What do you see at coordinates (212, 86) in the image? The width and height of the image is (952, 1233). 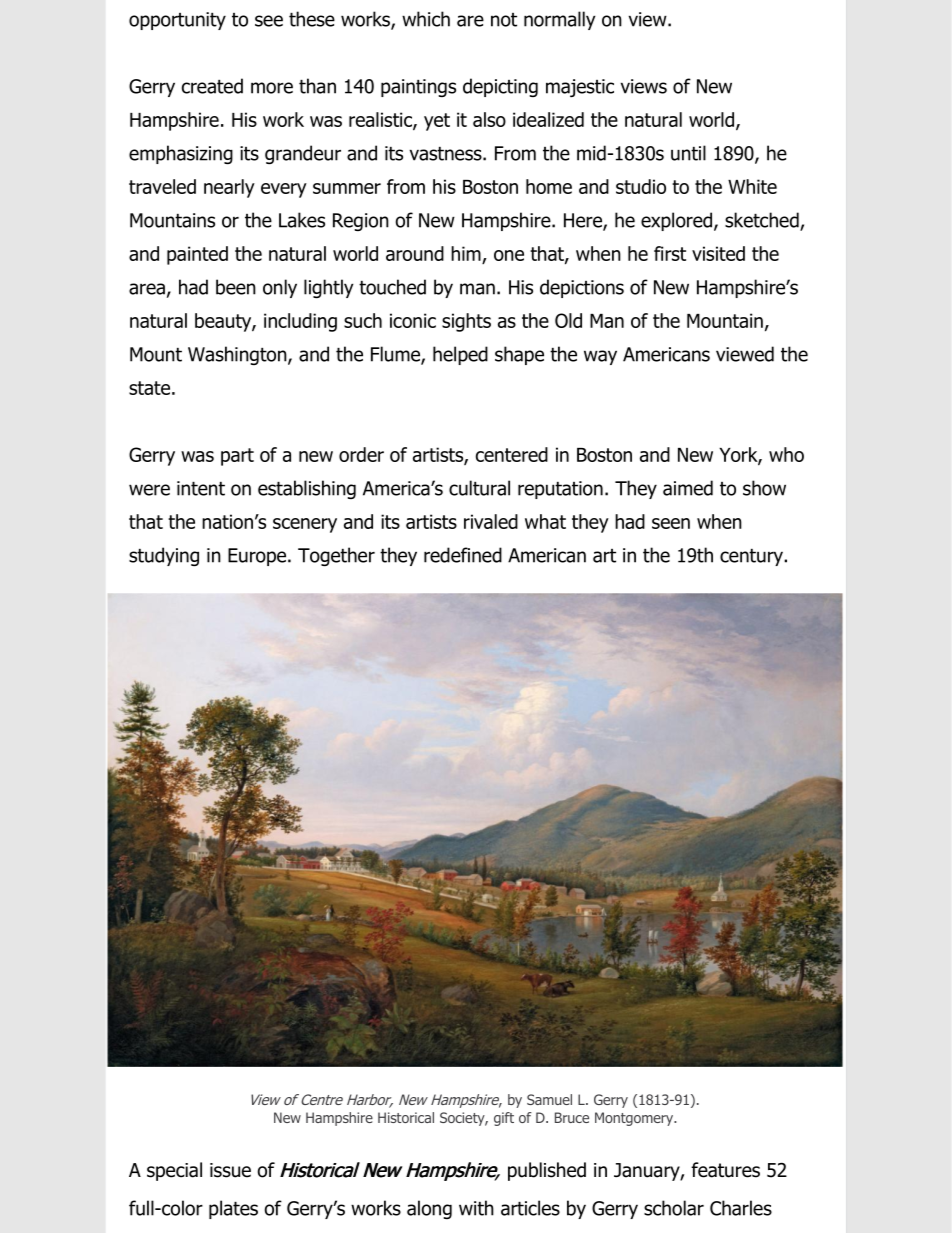 I see `created` at bounding box center [212, 86].
